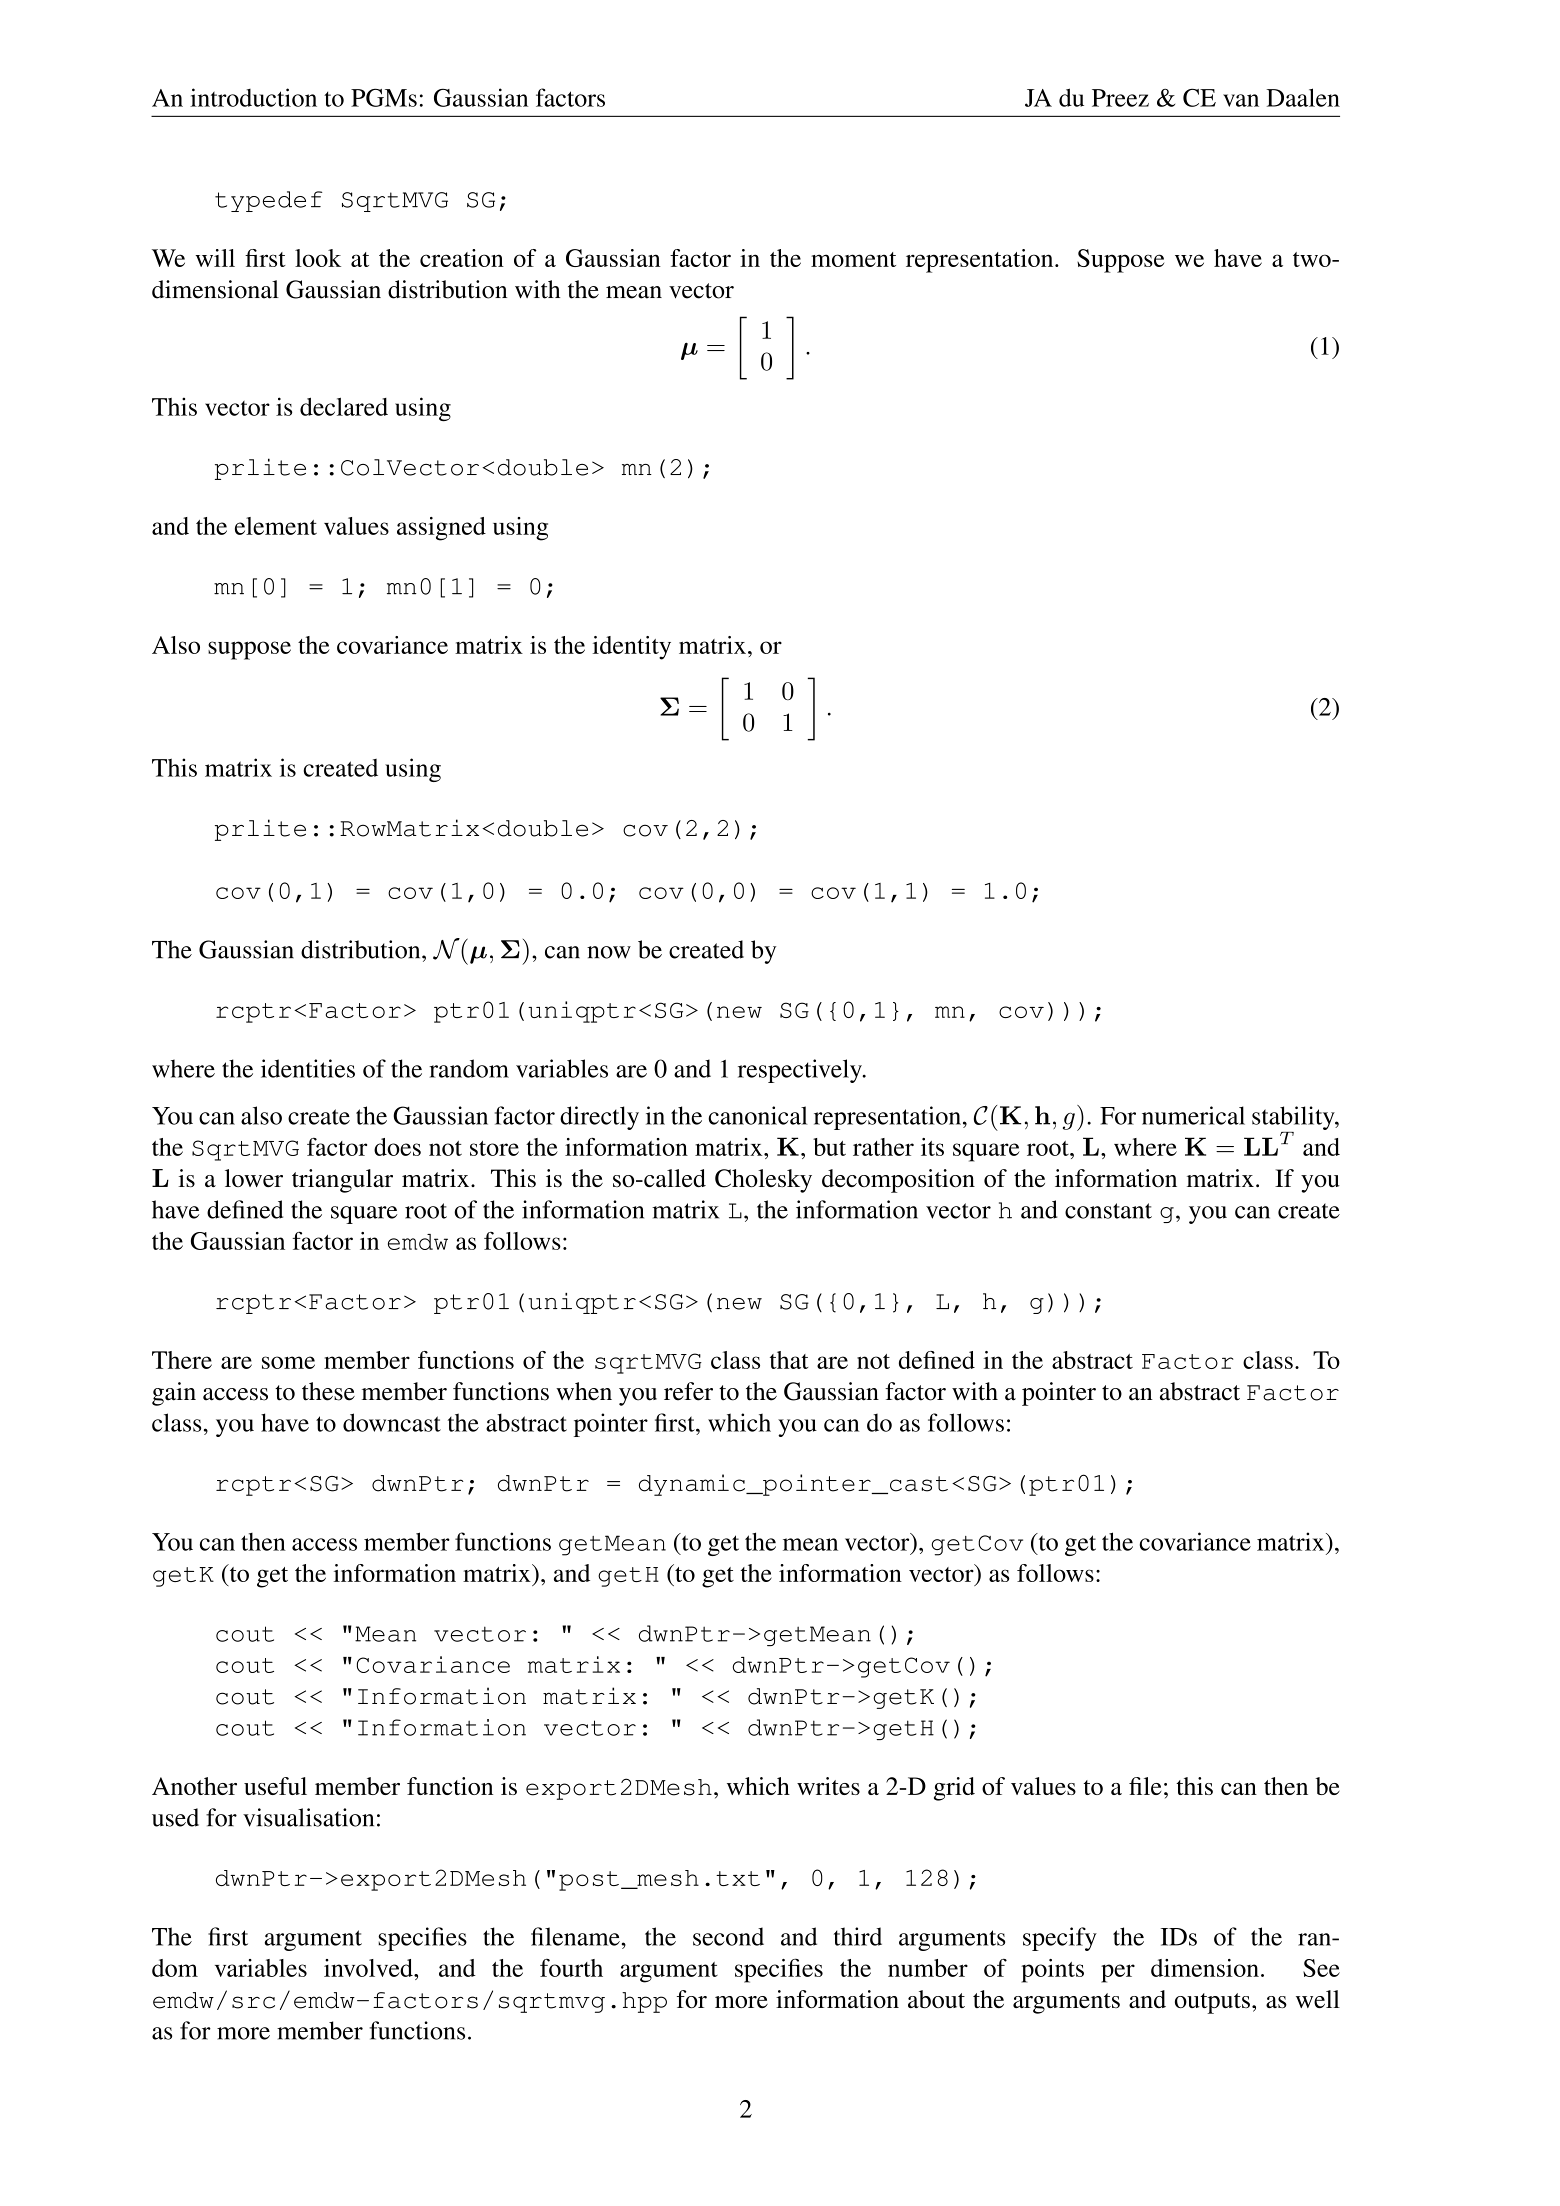 The height and width of the screenshot is (2206, 1560). What do you see at coordinates (853, 259) in the screenshot?
I see `moment` at bounding box center [853, 259].
